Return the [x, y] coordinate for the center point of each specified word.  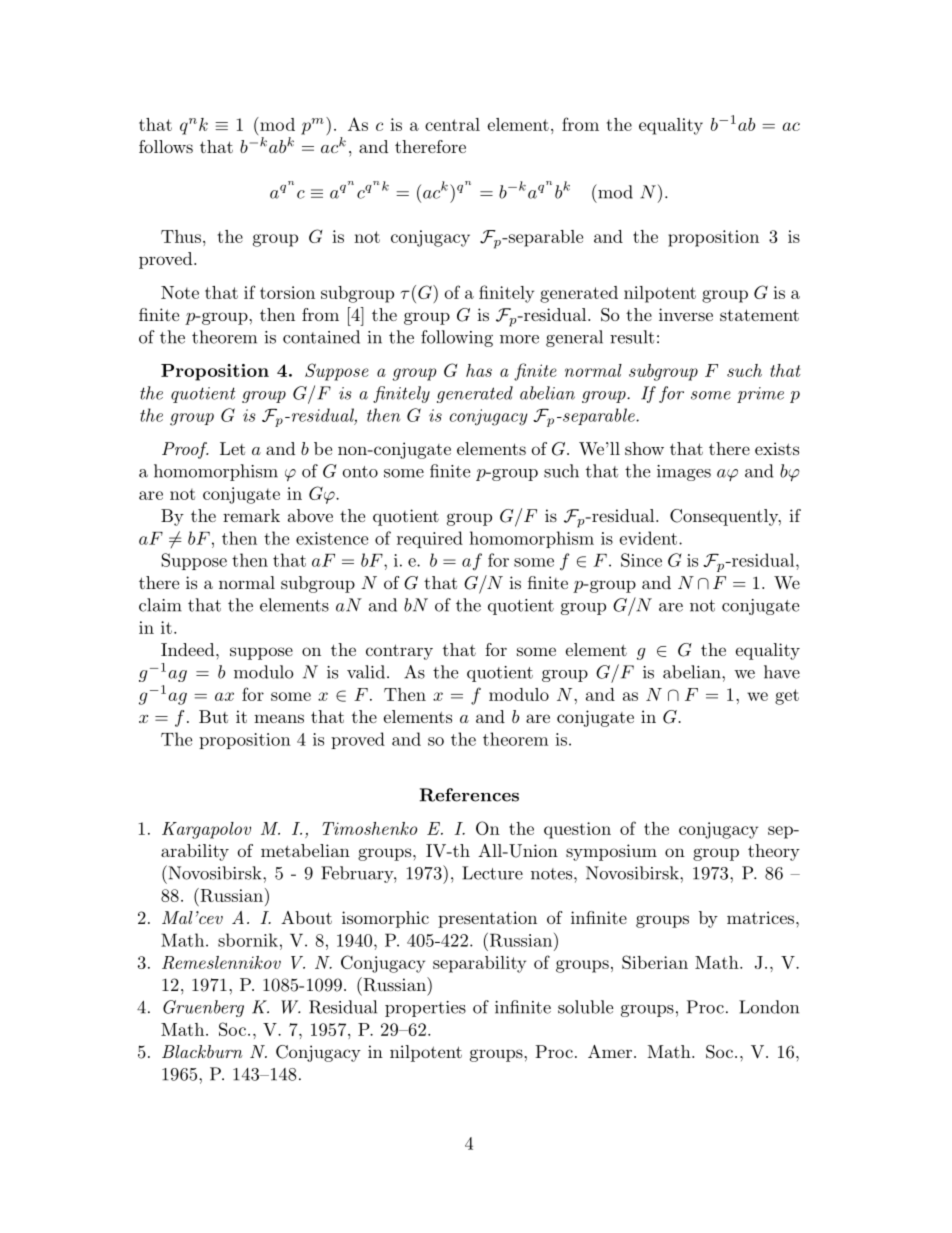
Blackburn [202, 1051]
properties [425, 1009]
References [469, 795]
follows [166, 146]
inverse [686, 314]
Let [232, 448]
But [213, 716]
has [479, 370]
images [684, 473]
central [452, 124]
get [787, 697]
